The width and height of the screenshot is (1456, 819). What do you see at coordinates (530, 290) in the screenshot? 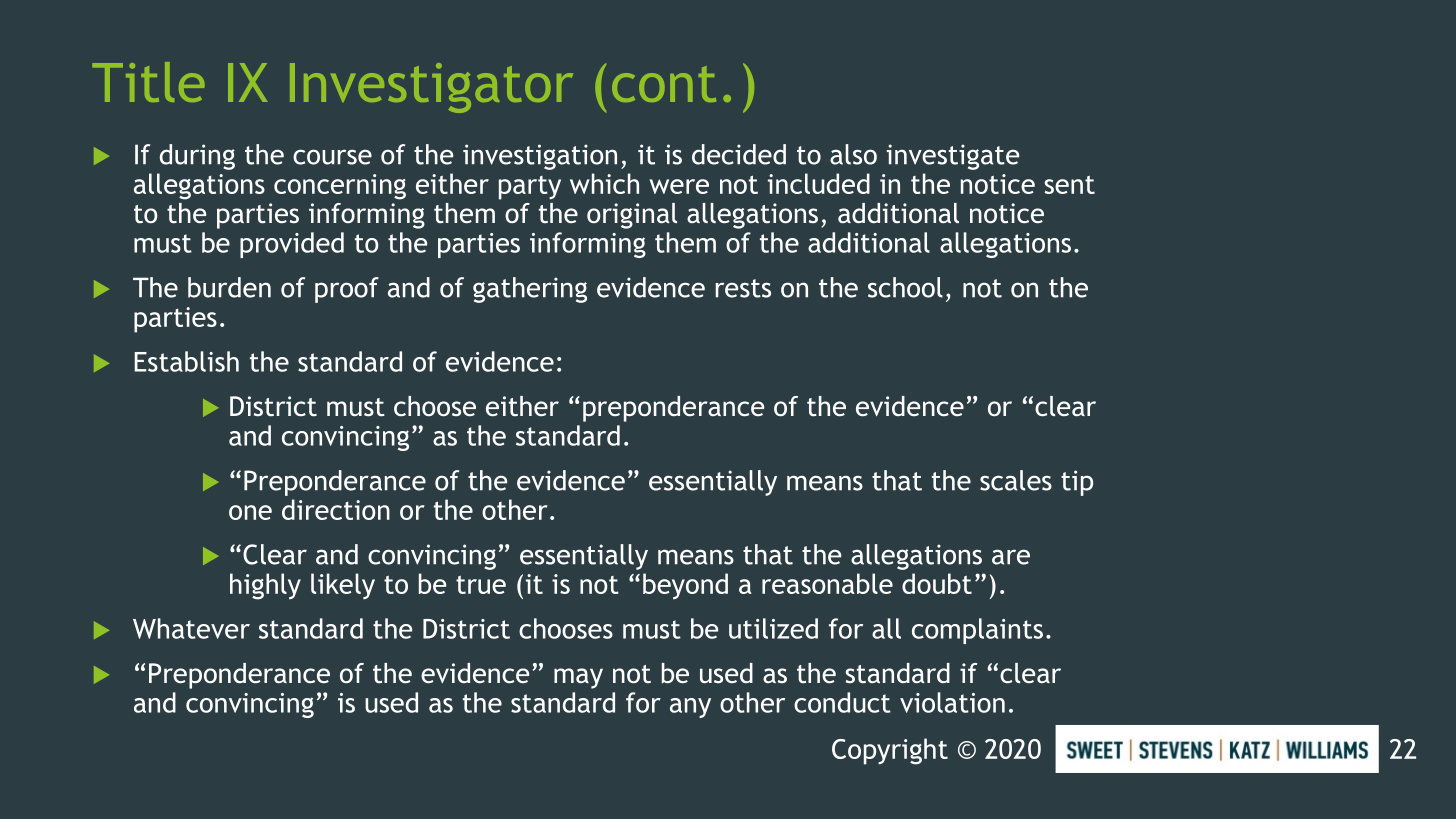
I see `gathering` at bounding box center [530, 290].
